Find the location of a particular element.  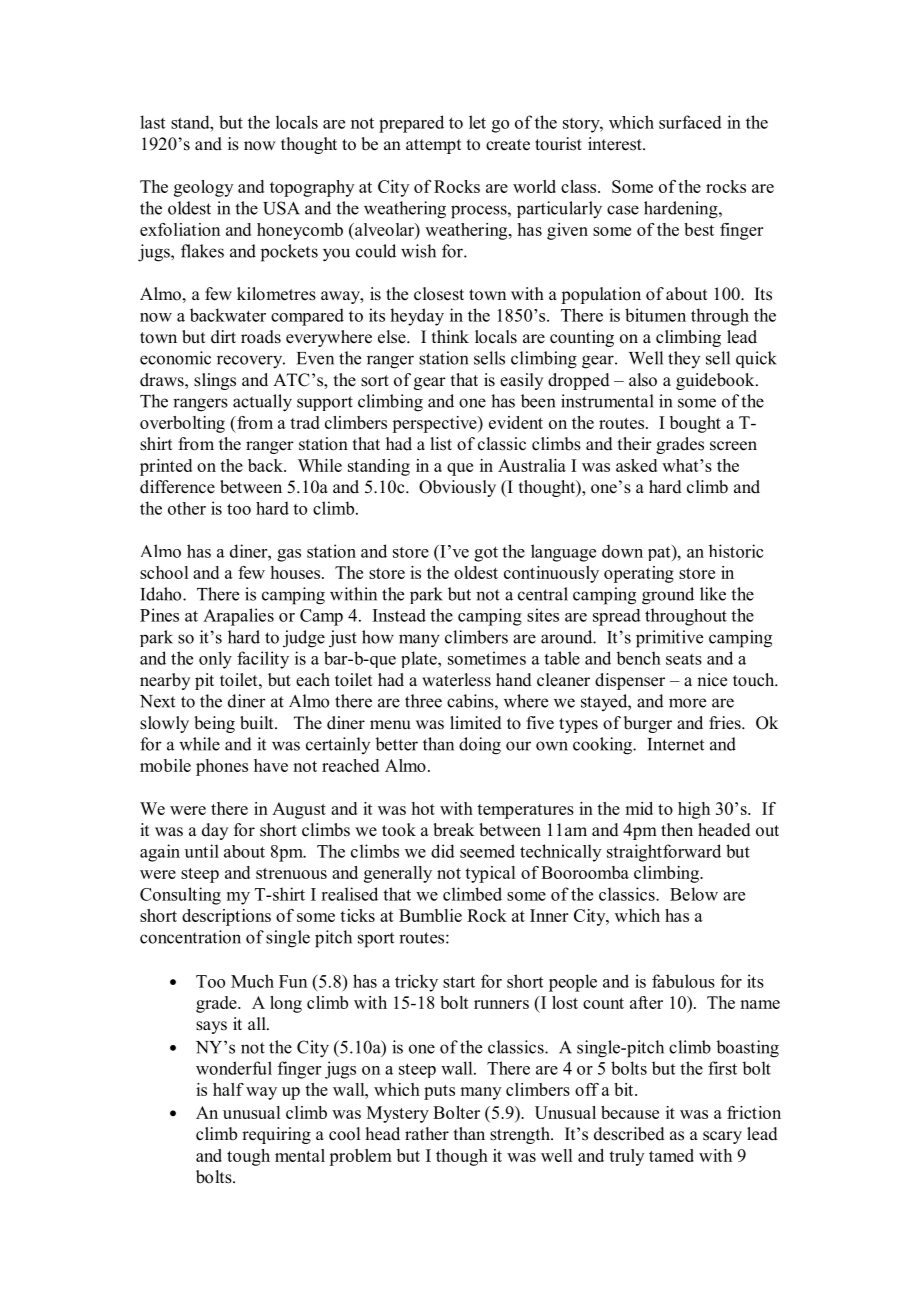

attempt is located at coordinates (433, 146).
